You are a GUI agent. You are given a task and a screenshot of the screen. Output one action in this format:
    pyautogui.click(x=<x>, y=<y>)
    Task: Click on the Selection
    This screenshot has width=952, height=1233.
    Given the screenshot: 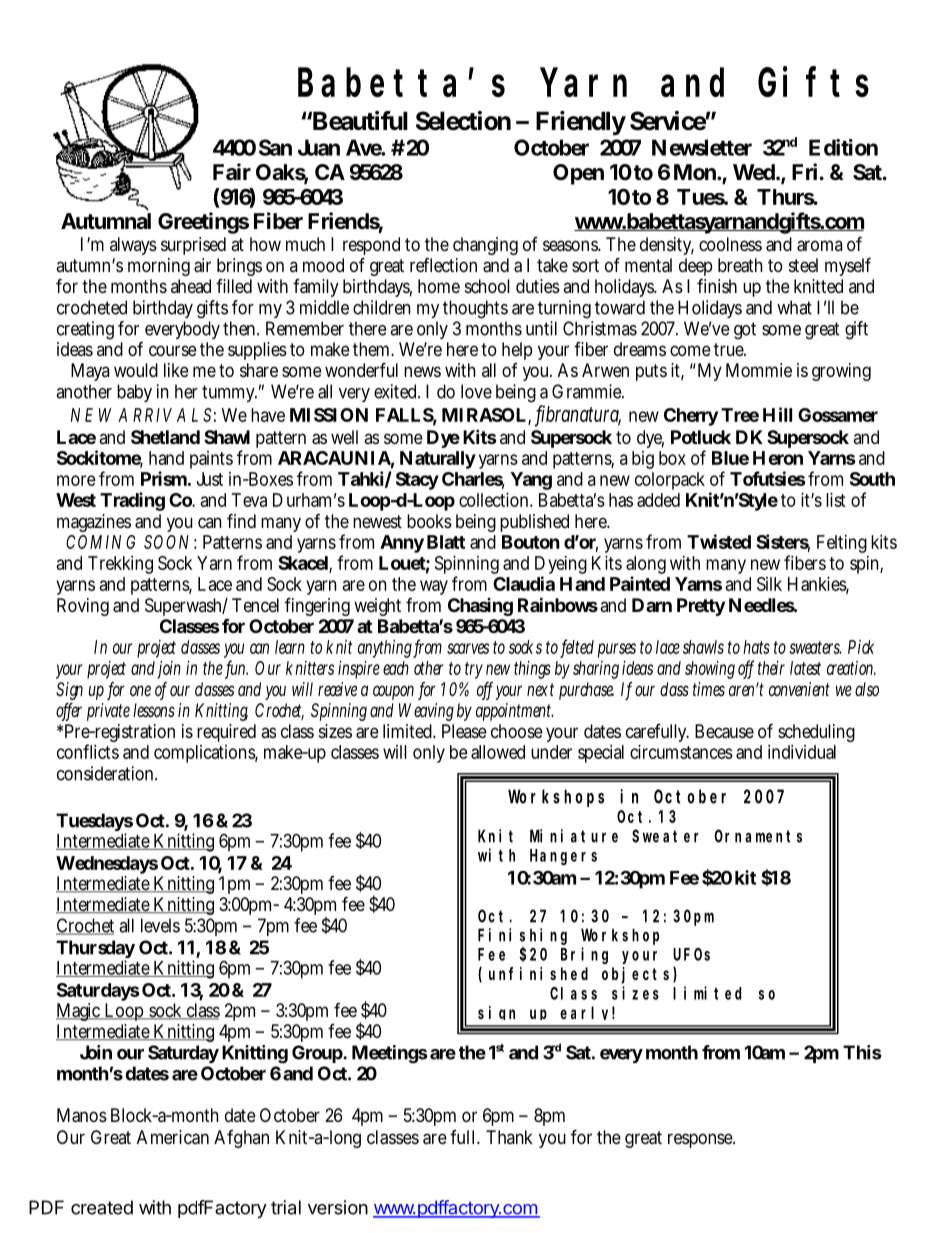 What is the action you would take?
    pyautogui.click(x=463, y=121)
